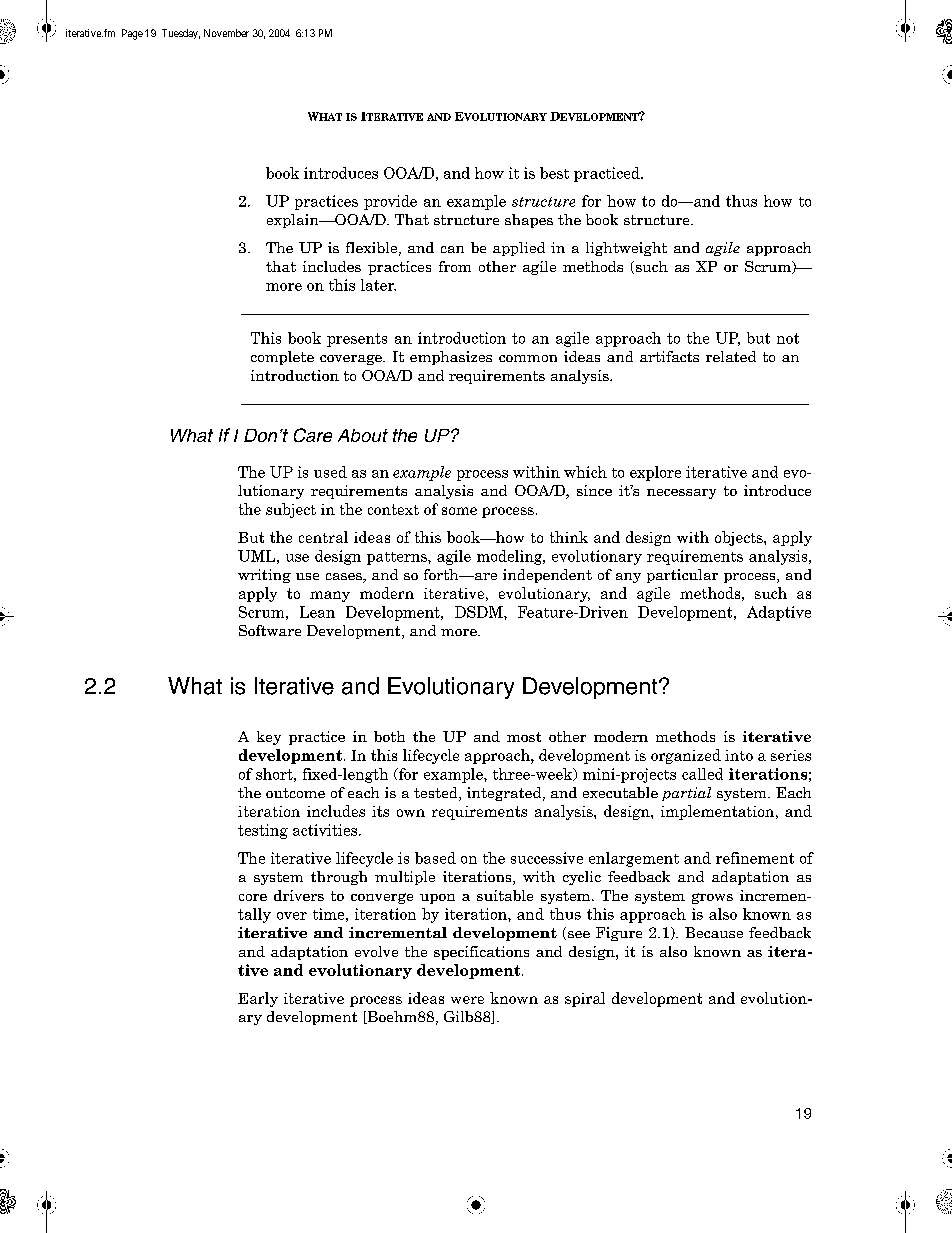 The height and width of the image is (1233, 952). Describe the element at coordinates (524, 737) in the image. I see `most` at that location.
